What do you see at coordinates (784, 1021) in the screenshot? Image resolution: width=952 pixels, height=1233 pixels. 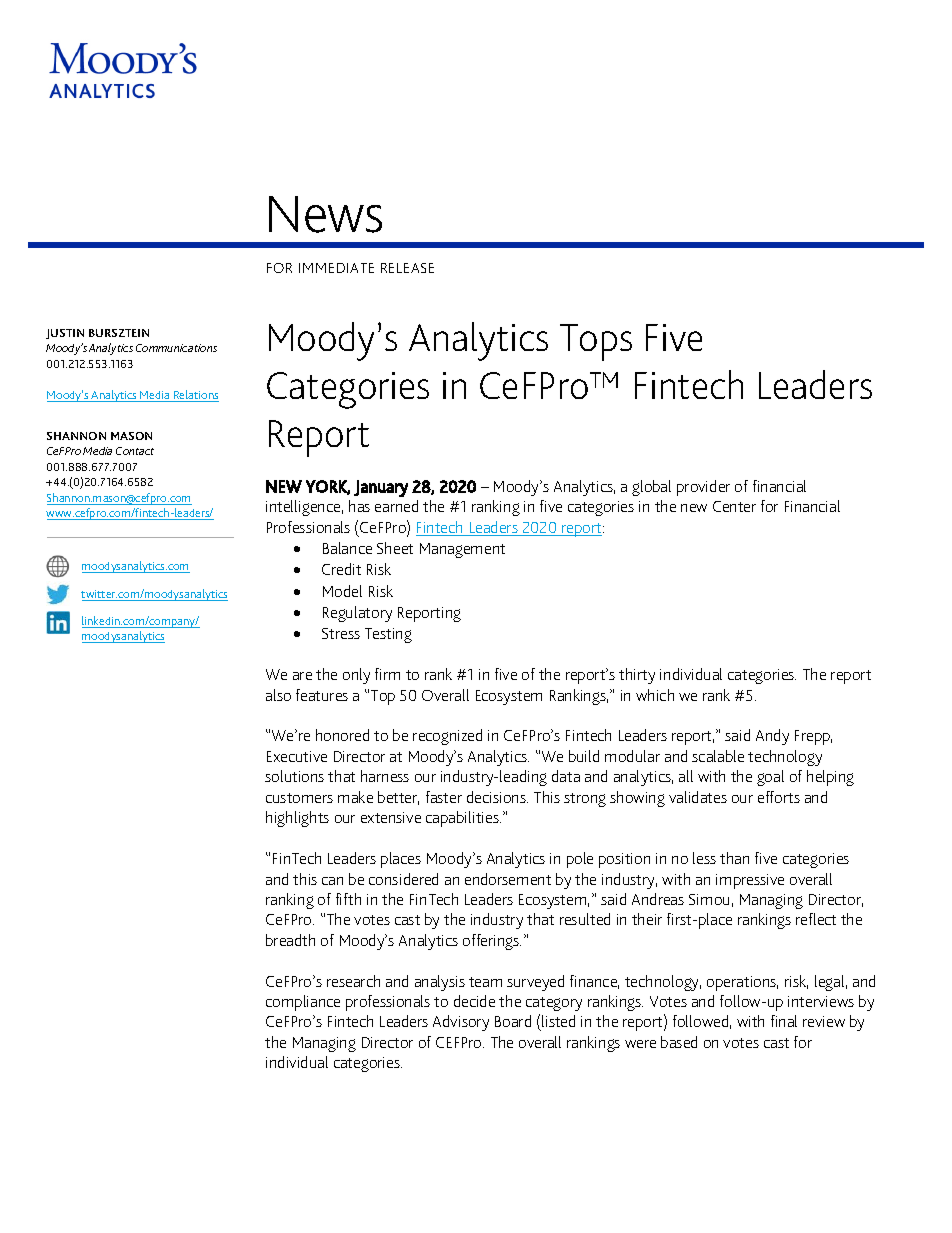 I see `final` at bounding box center [784, 1021].
